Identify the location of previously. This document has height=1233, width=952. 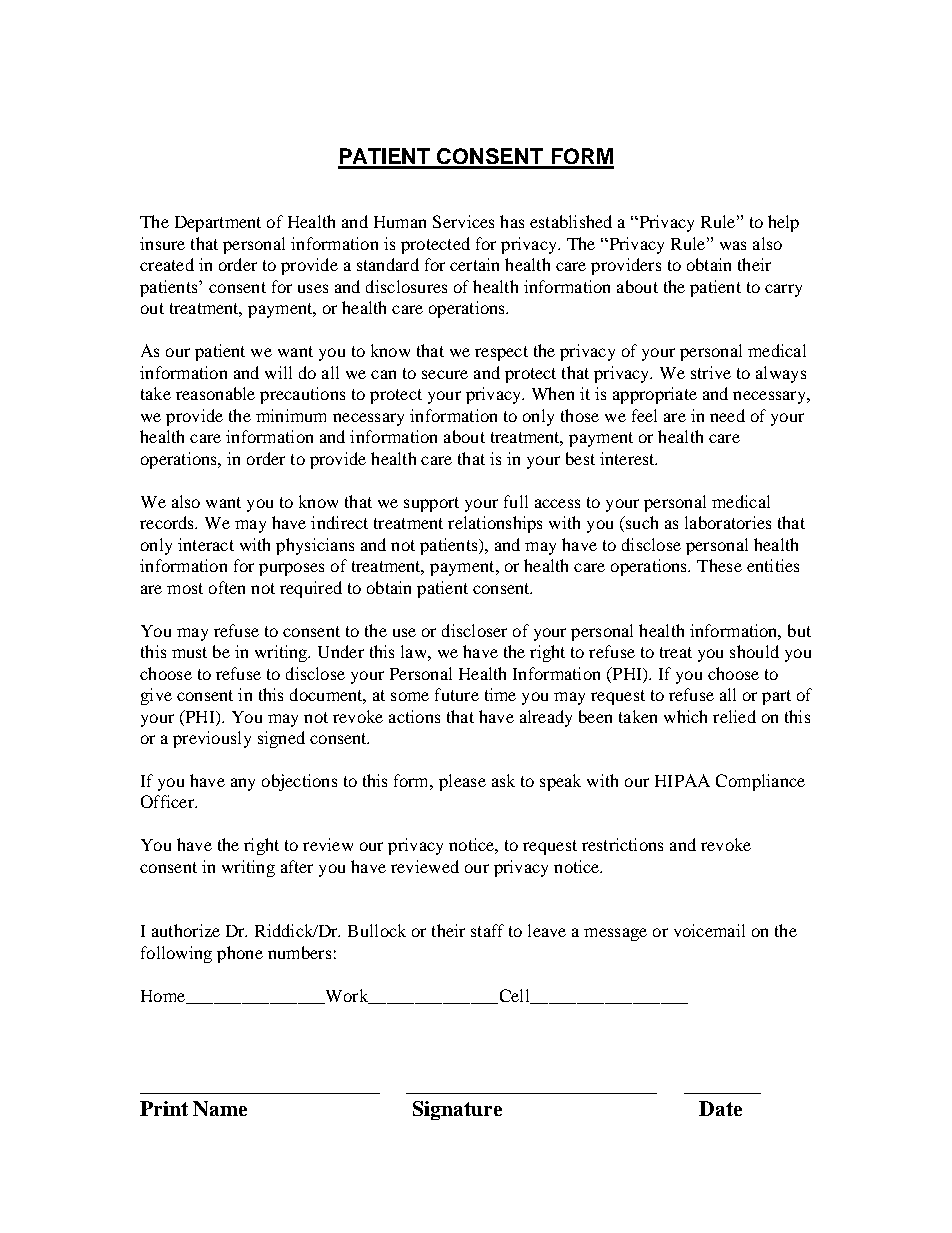
(212, 739).
